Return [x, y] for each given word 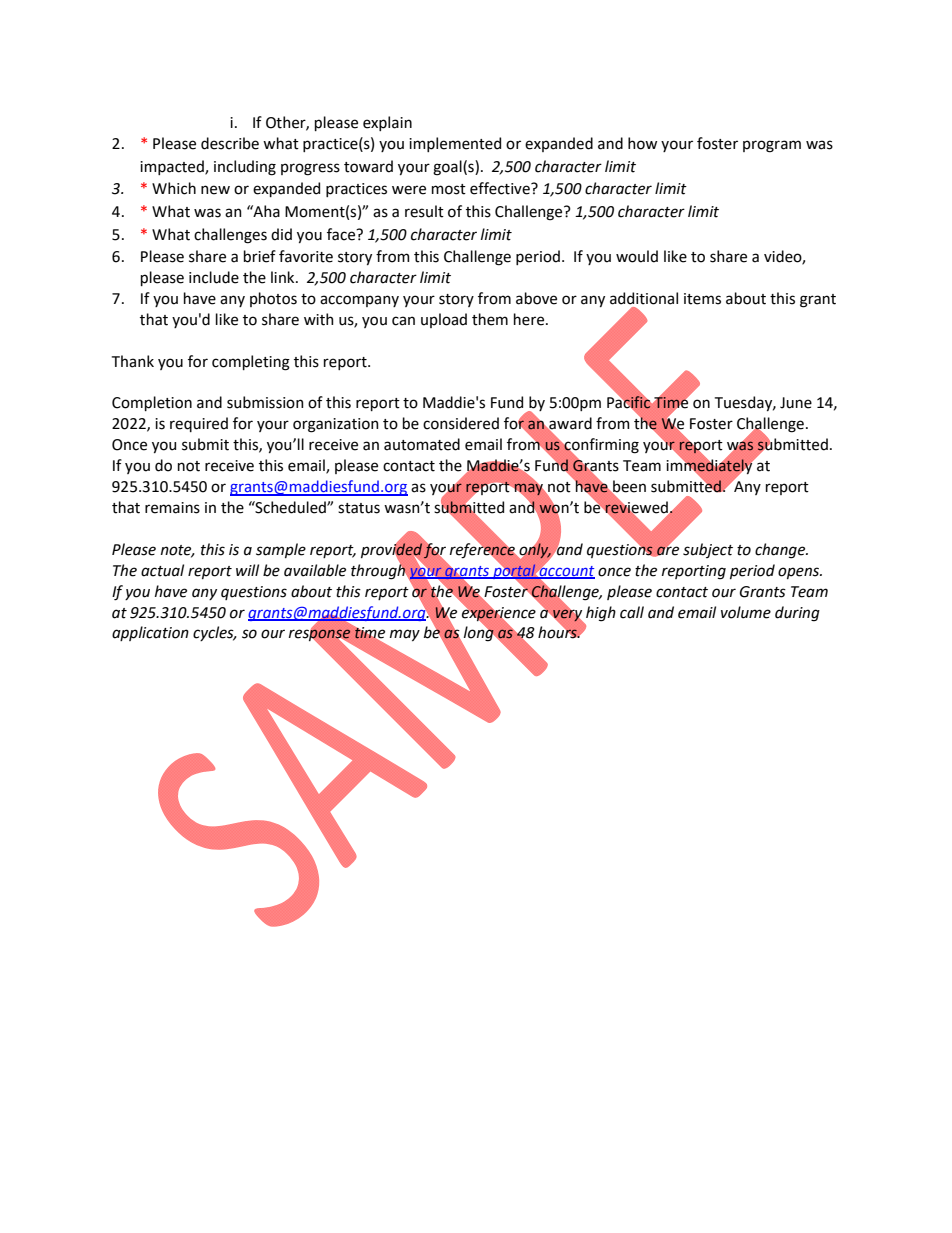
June [796, 403]
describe [230, 143]
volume [746, 612]
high [601, 614]
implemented [455, 144]
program [772, 146]
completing [251, 363]
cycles [214, 633]
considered [461, 423]
